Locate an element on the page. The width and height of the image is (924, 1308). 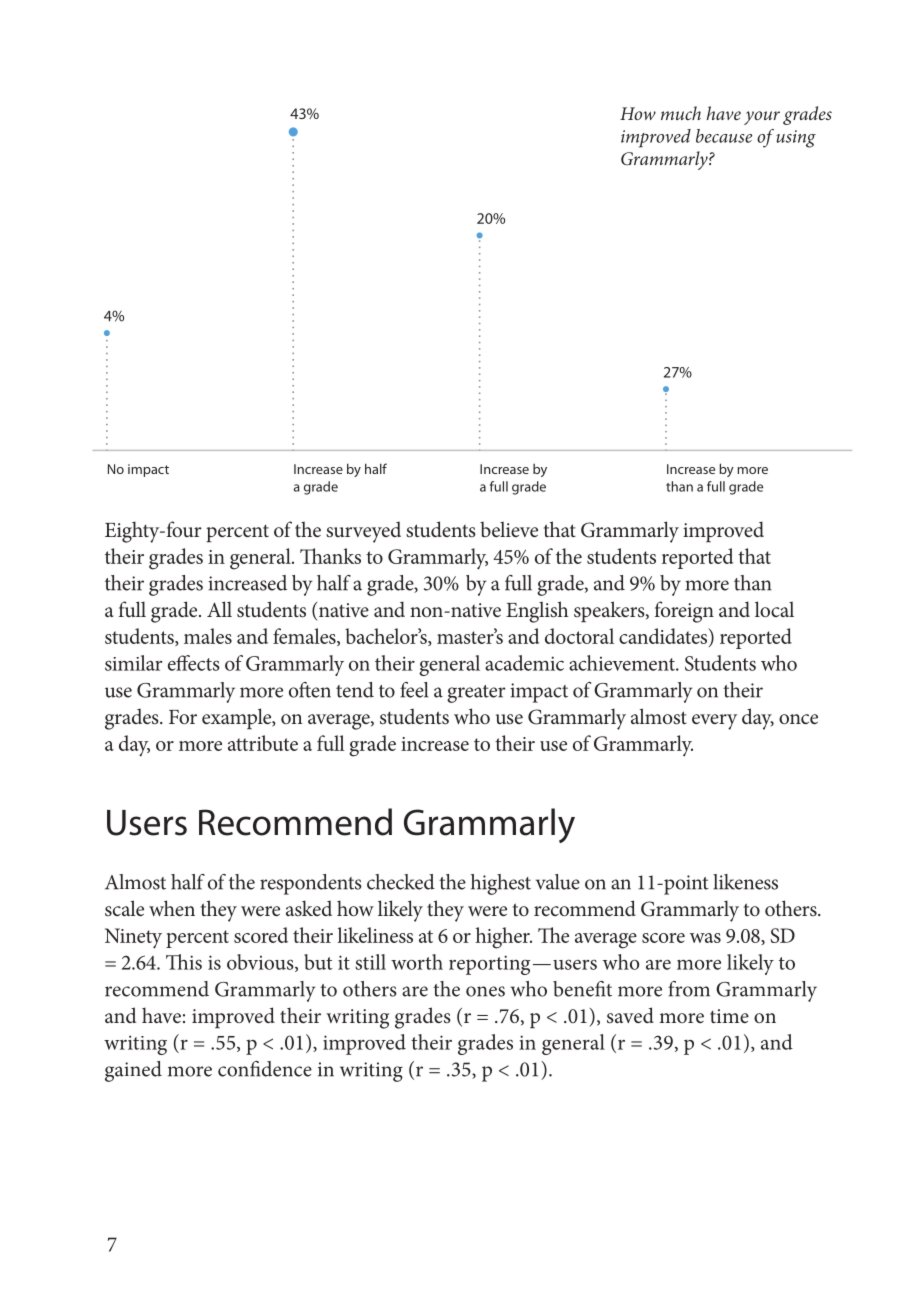
much is located at coordinates (681, 113).
